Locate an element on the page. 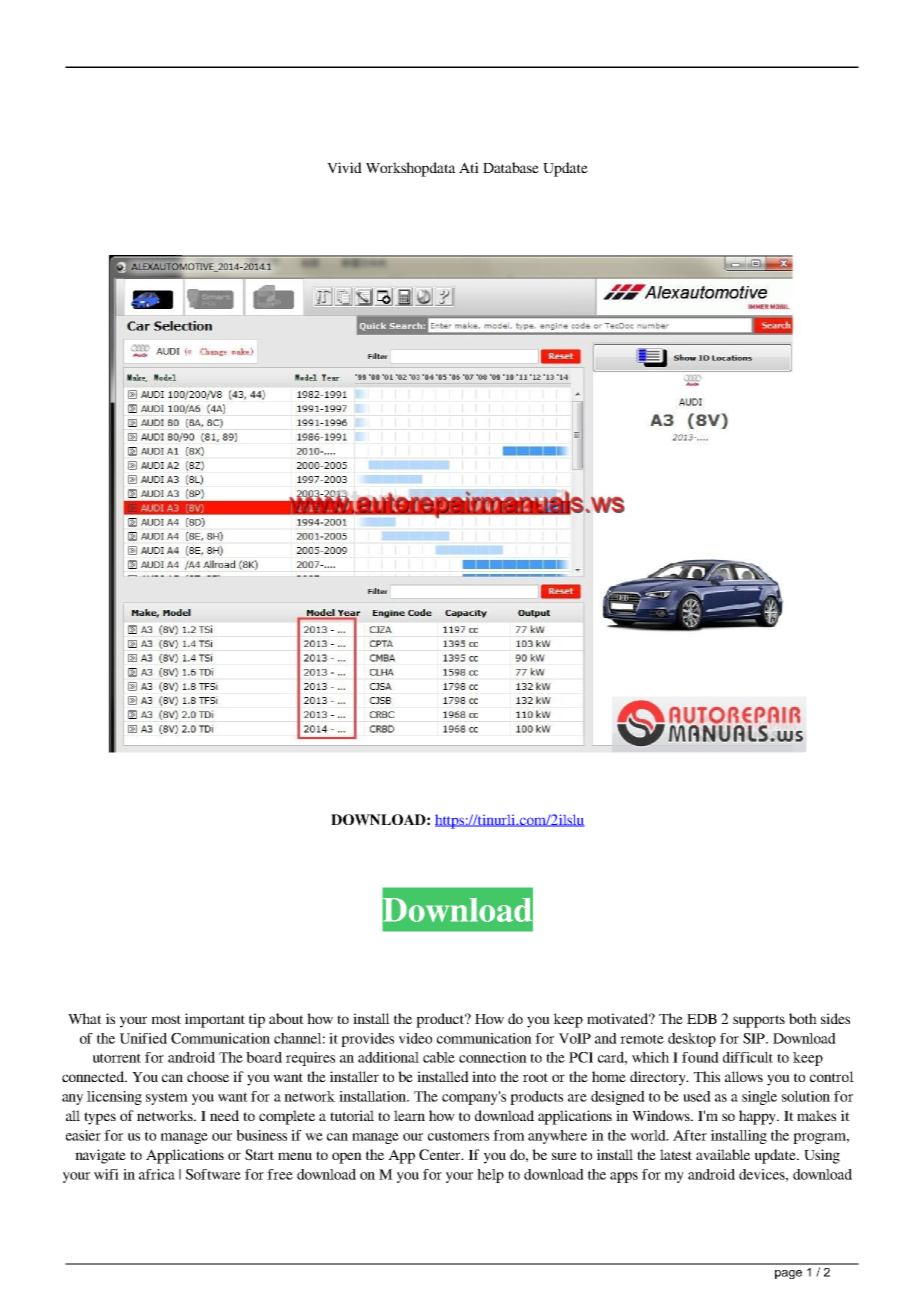  SIP is located at coordinates (755, 1038).
